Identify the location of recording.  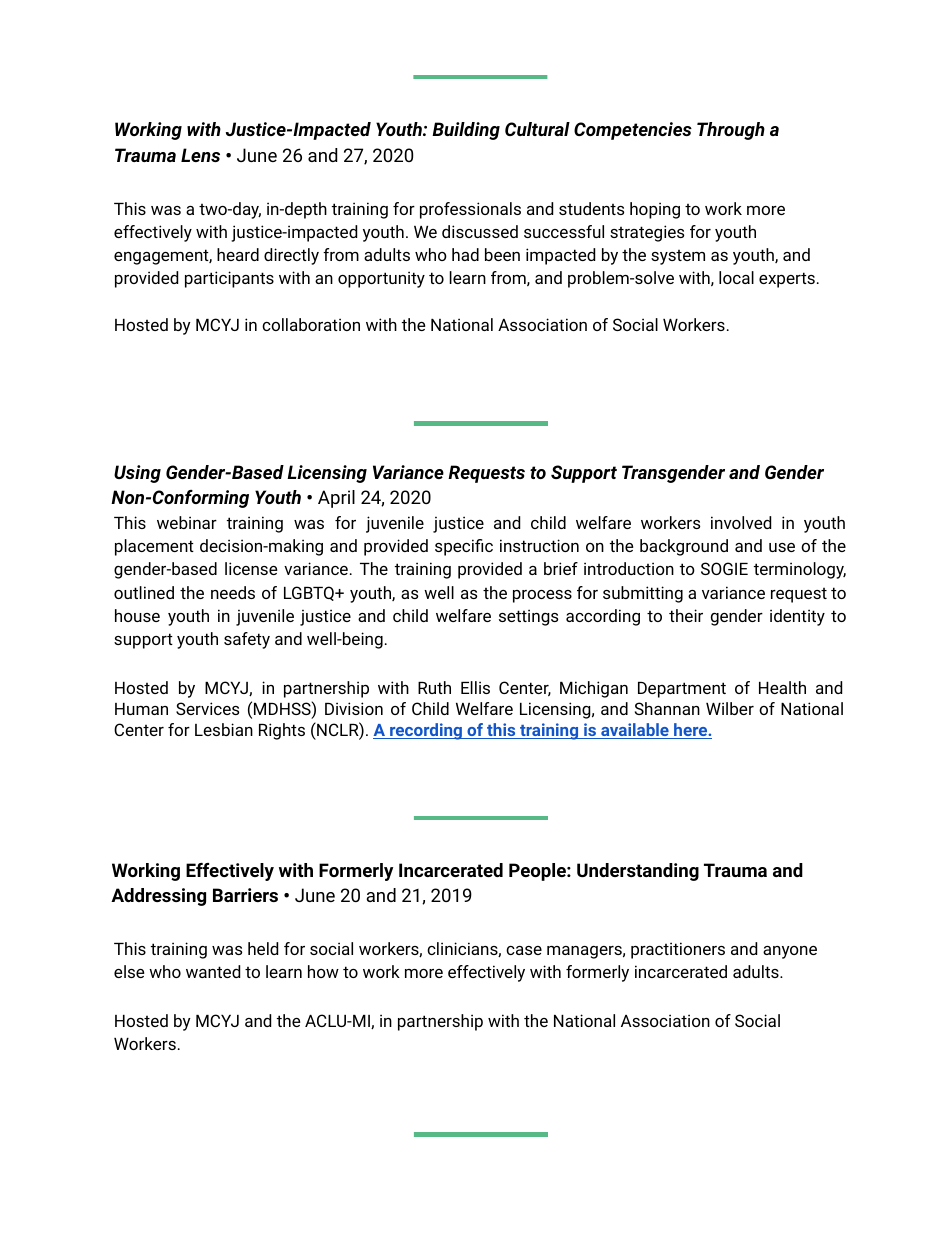
(426, 731).
